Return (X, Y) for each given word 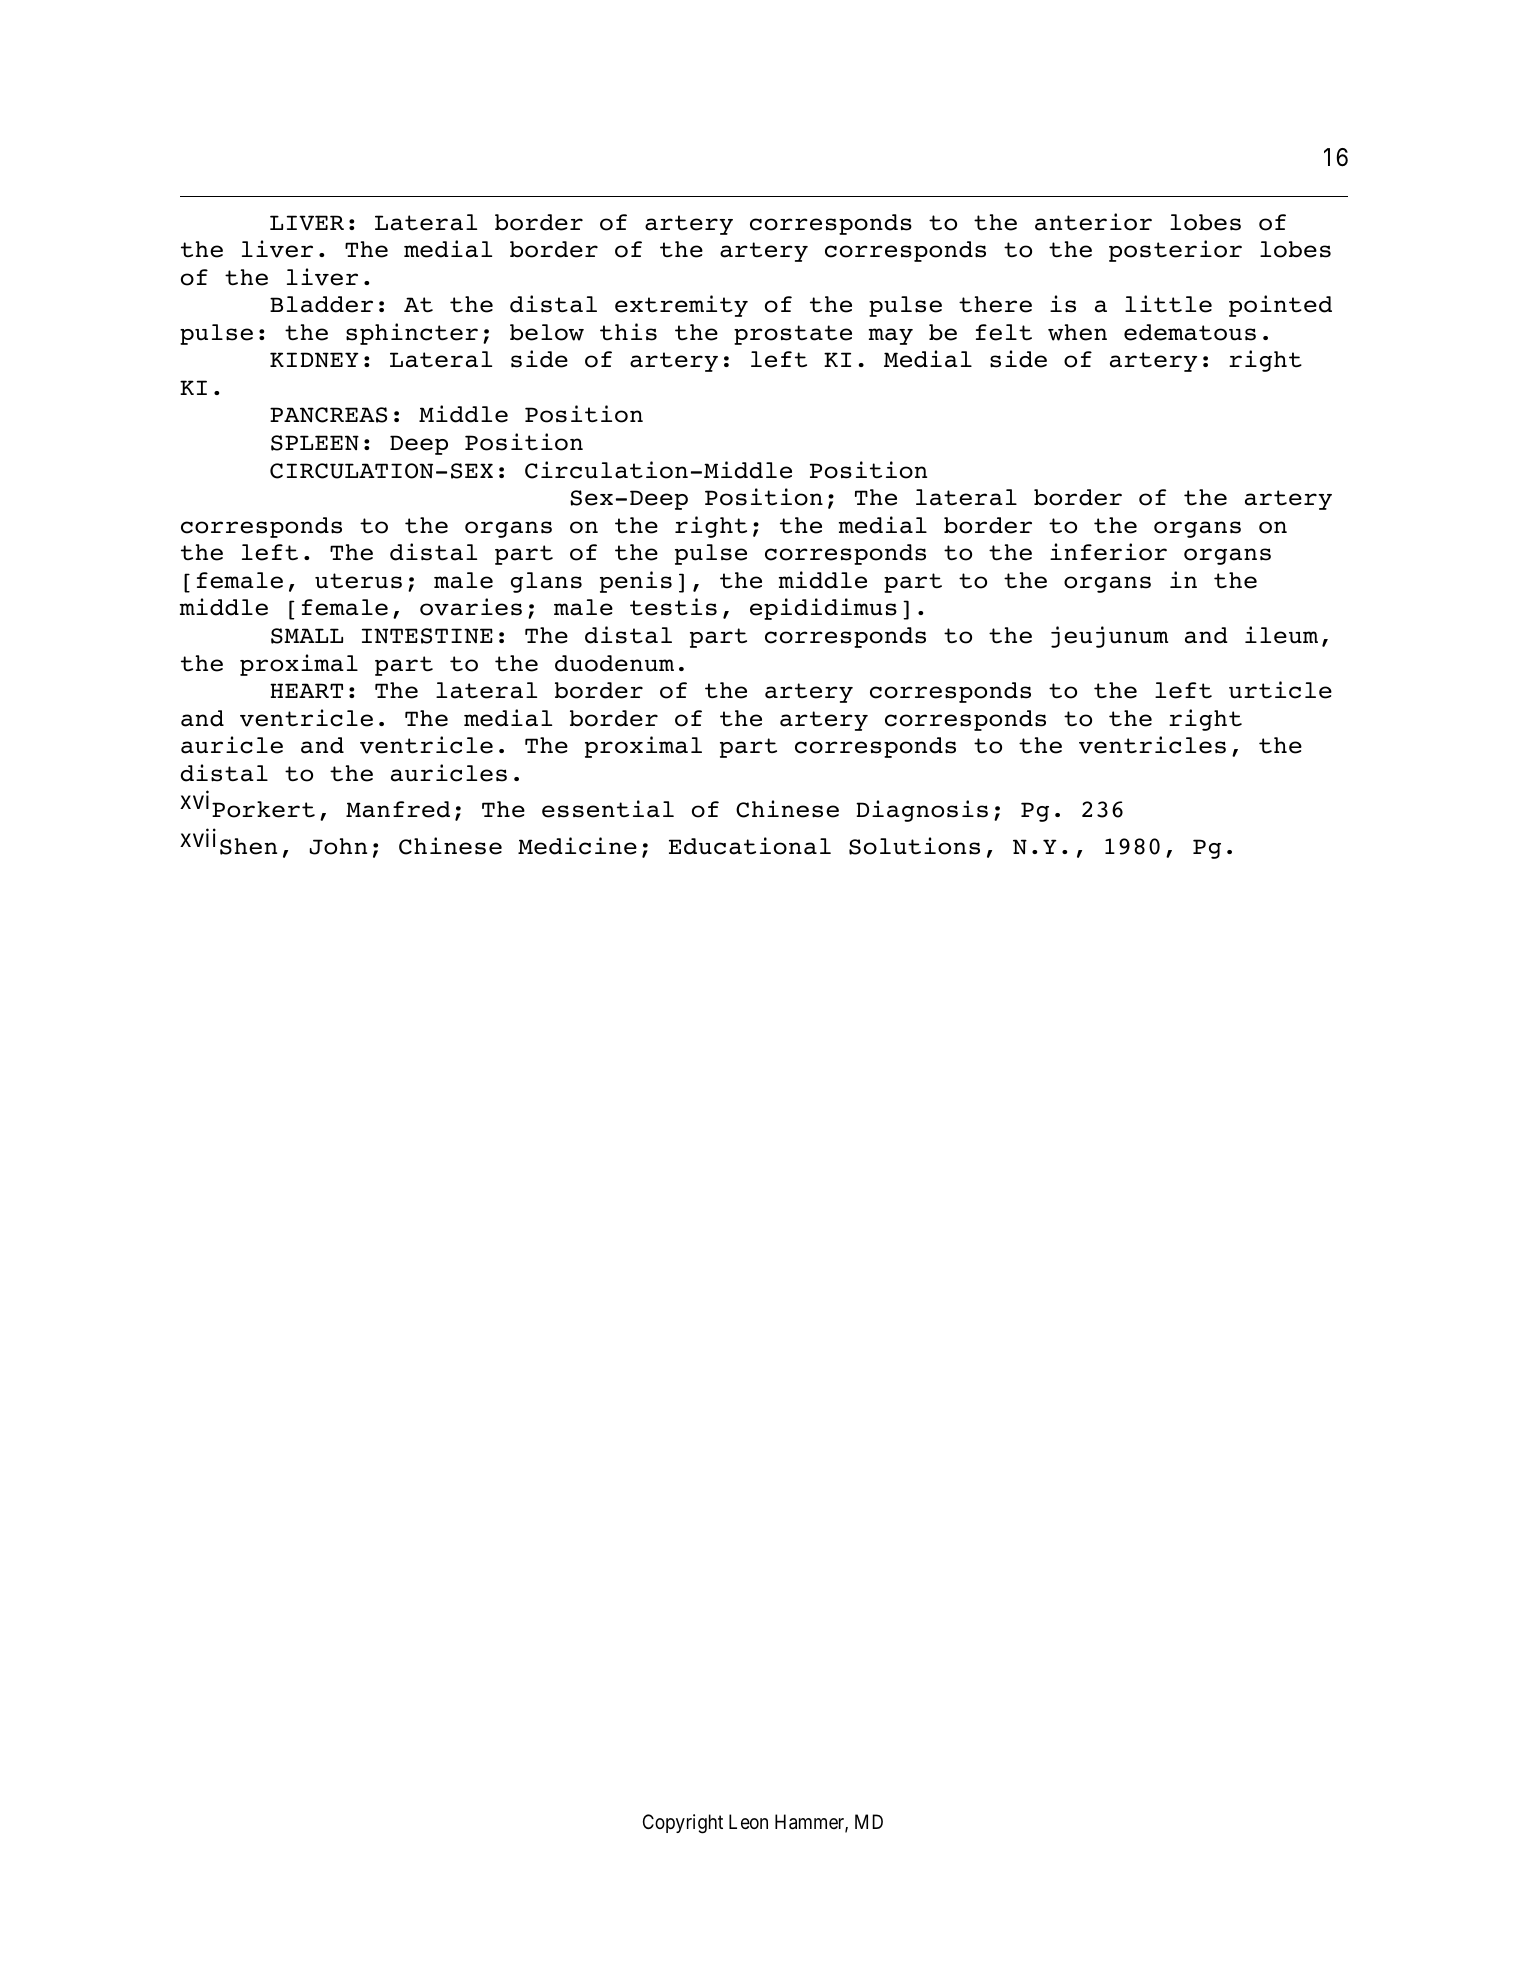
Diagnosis (922, 811)
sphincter (412, 334)
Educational (750, 846)
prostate (793, 335)
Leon (748, 1822)
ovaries (471, 607)
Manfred (398, 809)
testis (673, 607)
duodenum (614, 663)
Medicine (577, 846)
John (338, 846)
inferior (1108, 552)
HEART (306, 690)
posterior (1175, 251)
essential (608, 809)
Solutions (914, 846)
